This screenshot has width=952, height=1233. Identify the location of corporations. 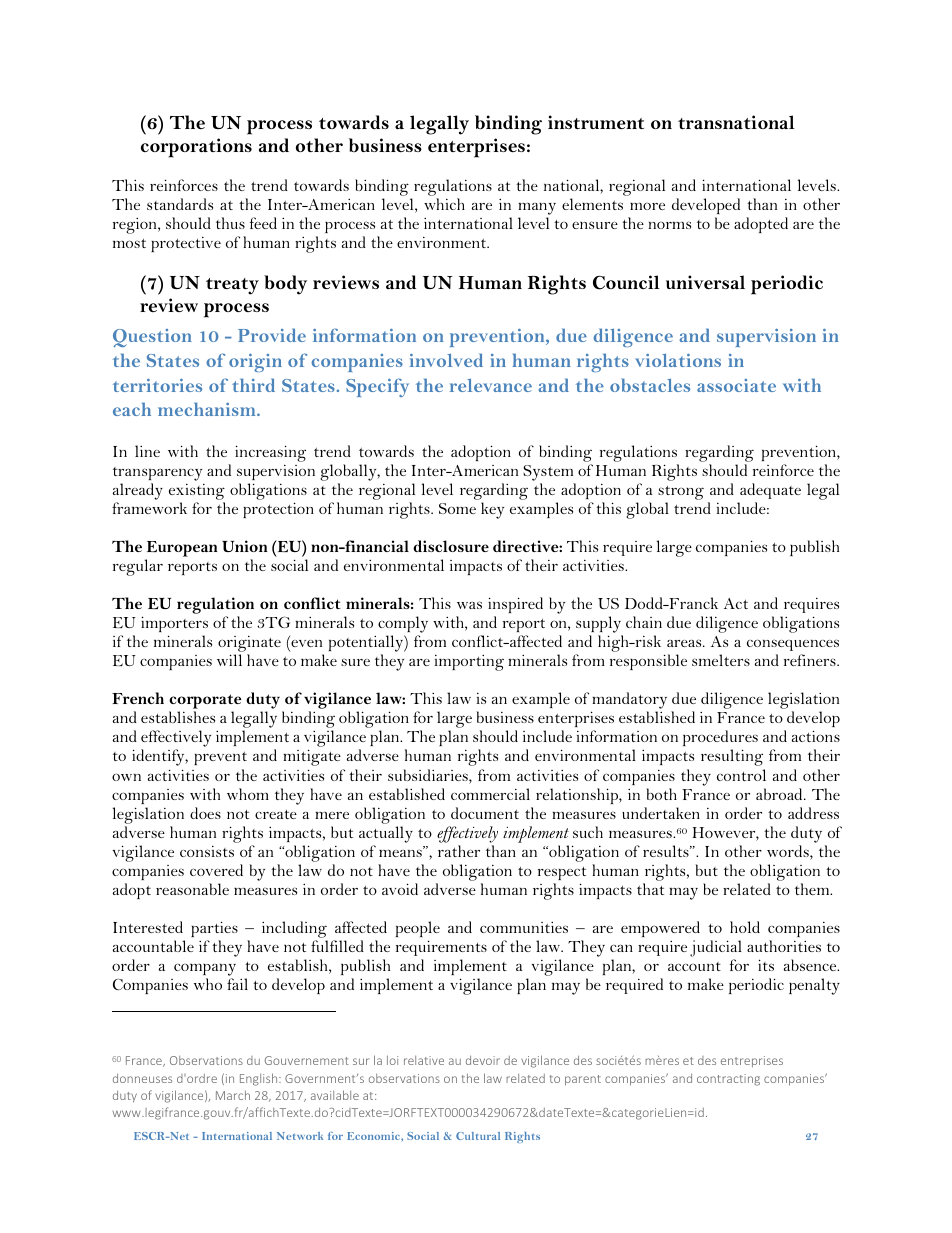
(196, 148).
